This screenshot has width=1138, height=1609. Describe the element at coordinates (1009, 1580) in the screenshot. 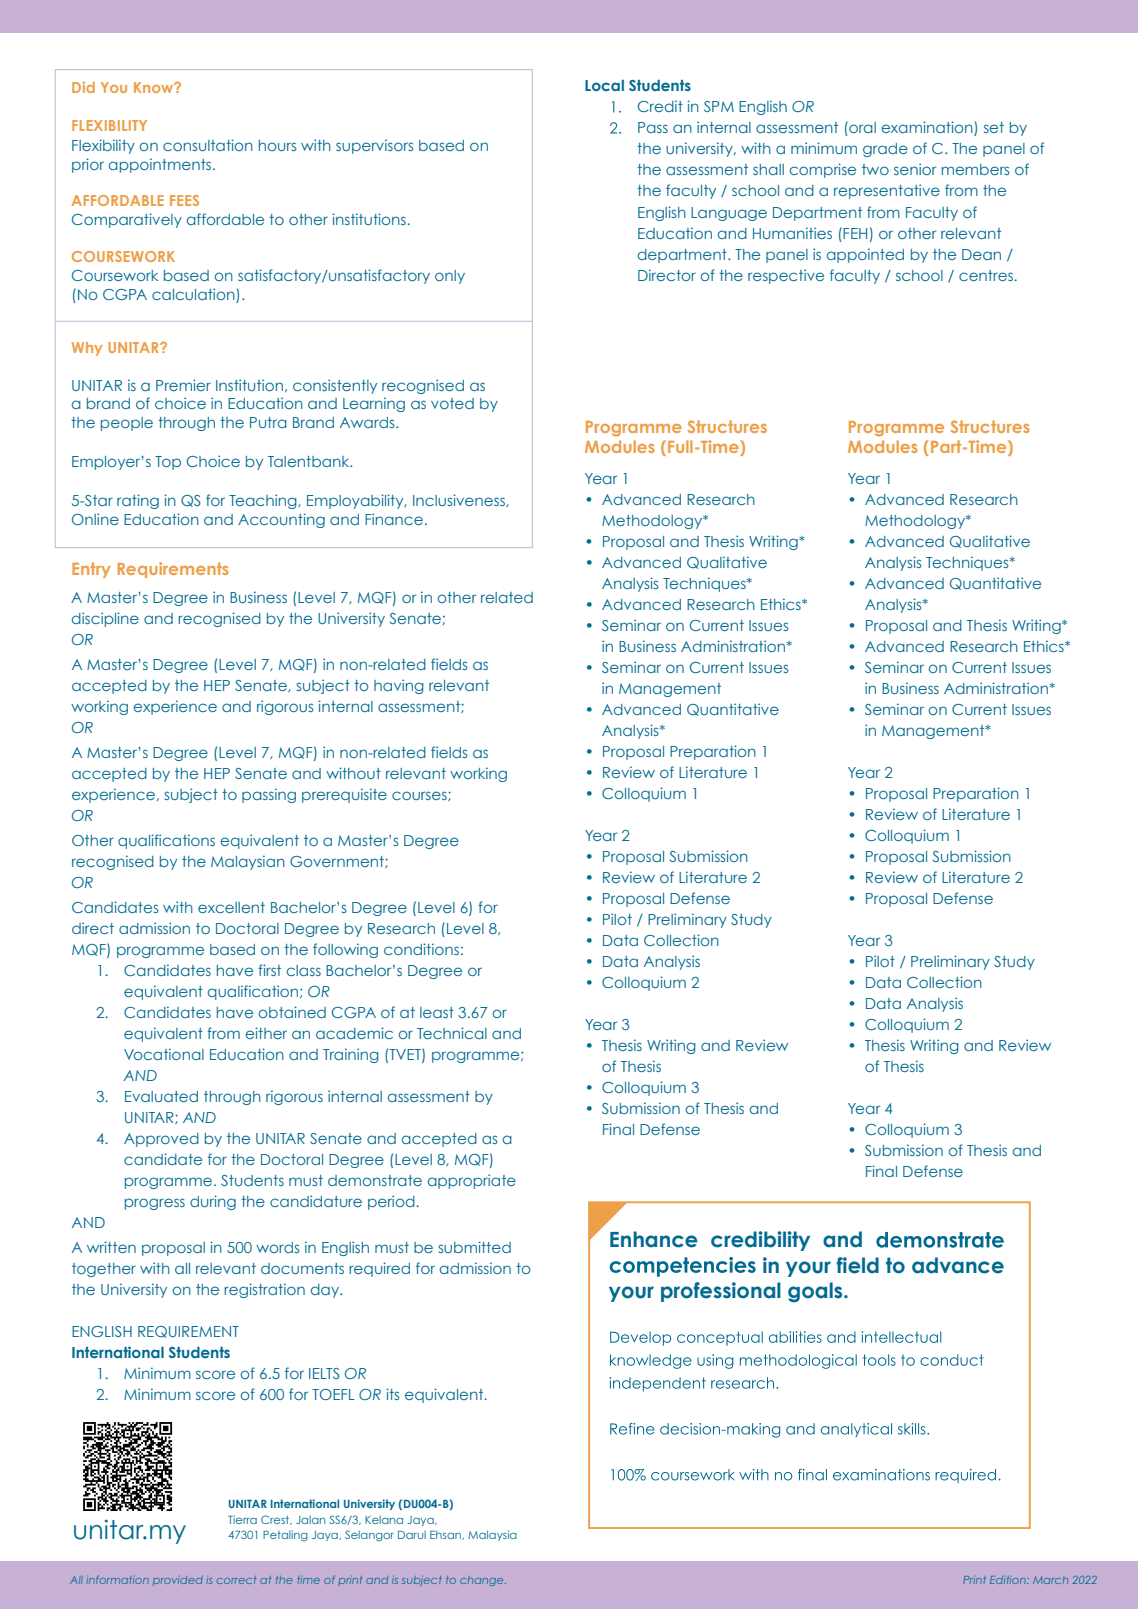

I see `Edition` at that location.
